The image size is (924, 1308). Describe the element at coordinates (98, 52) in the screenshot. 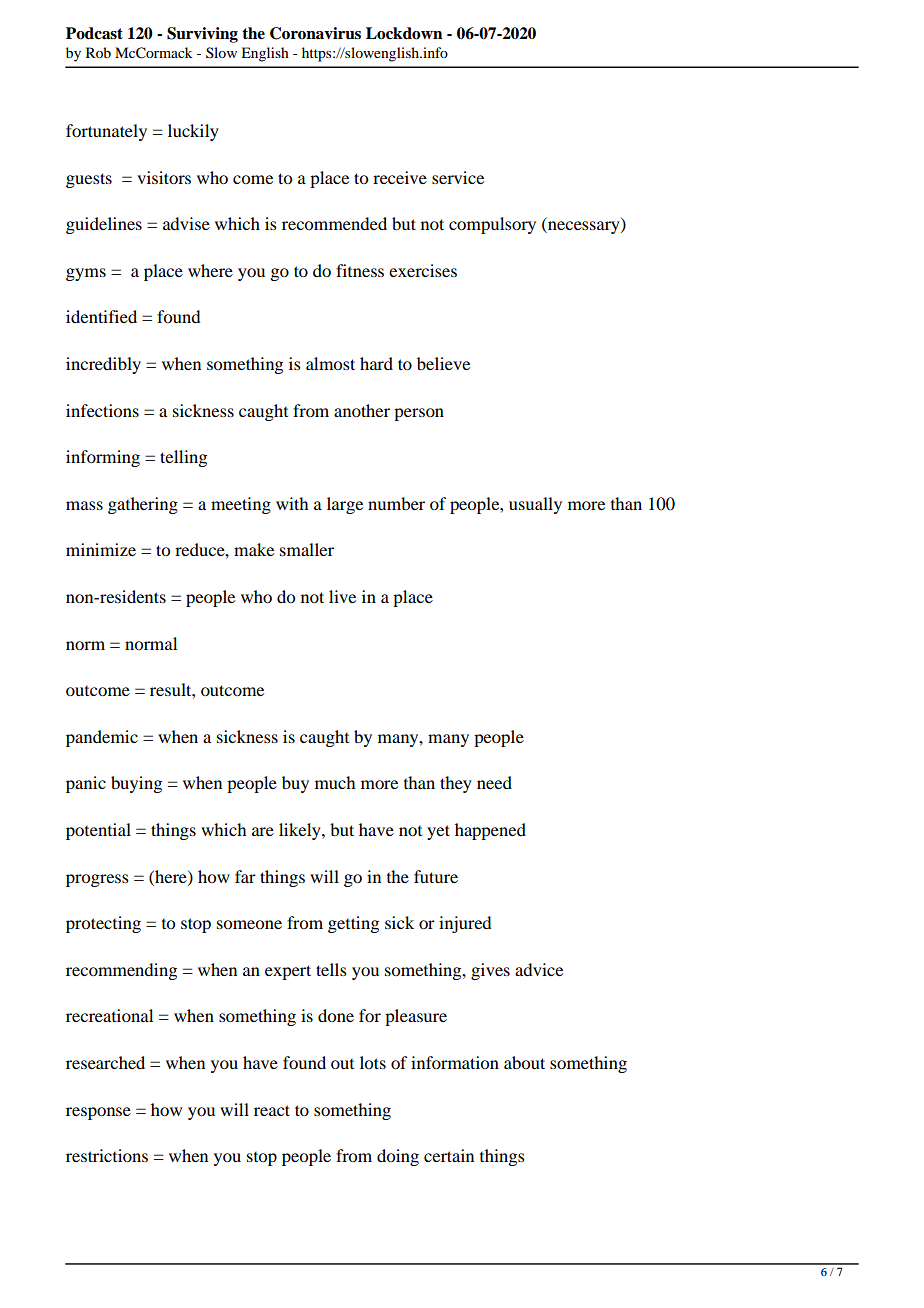

I see `Rob` at that location.
